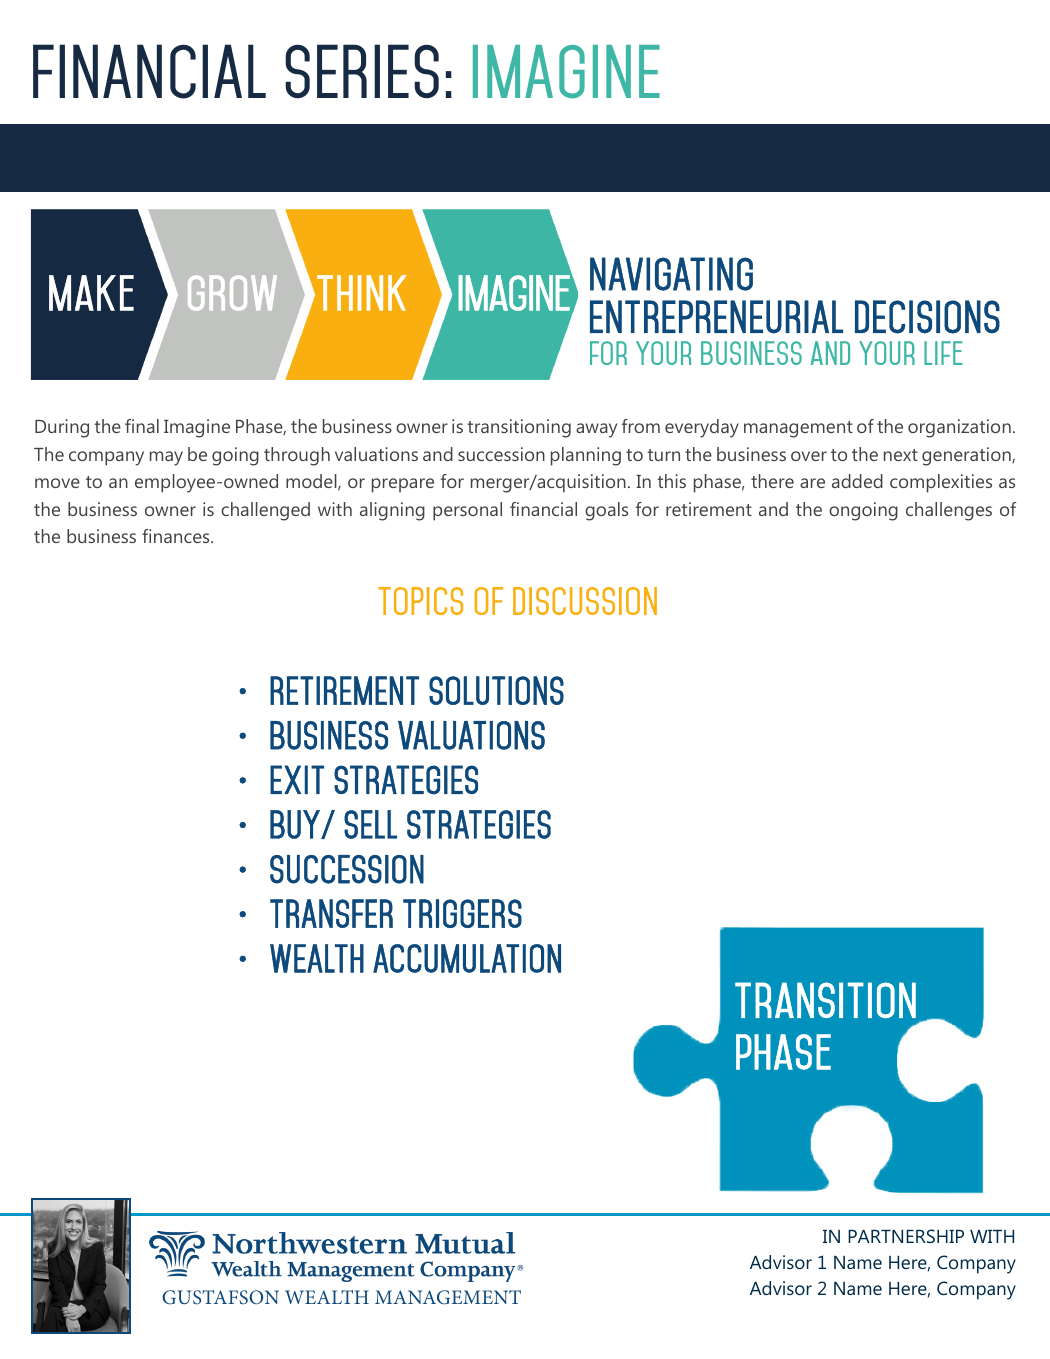  I want to click on DECISIONS, so click(927, 317).
